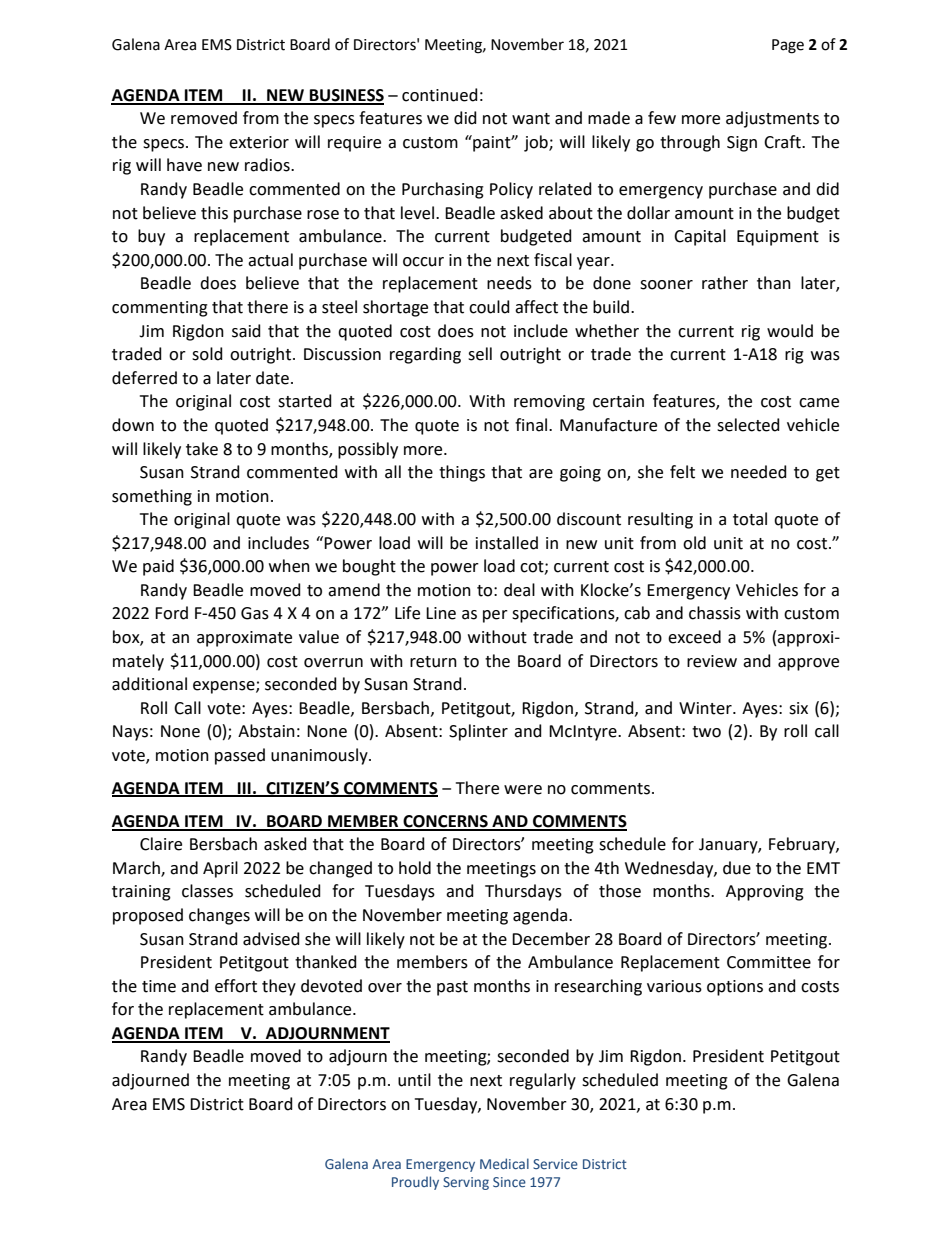  I want to click on Medical, so click(504, 1163).
